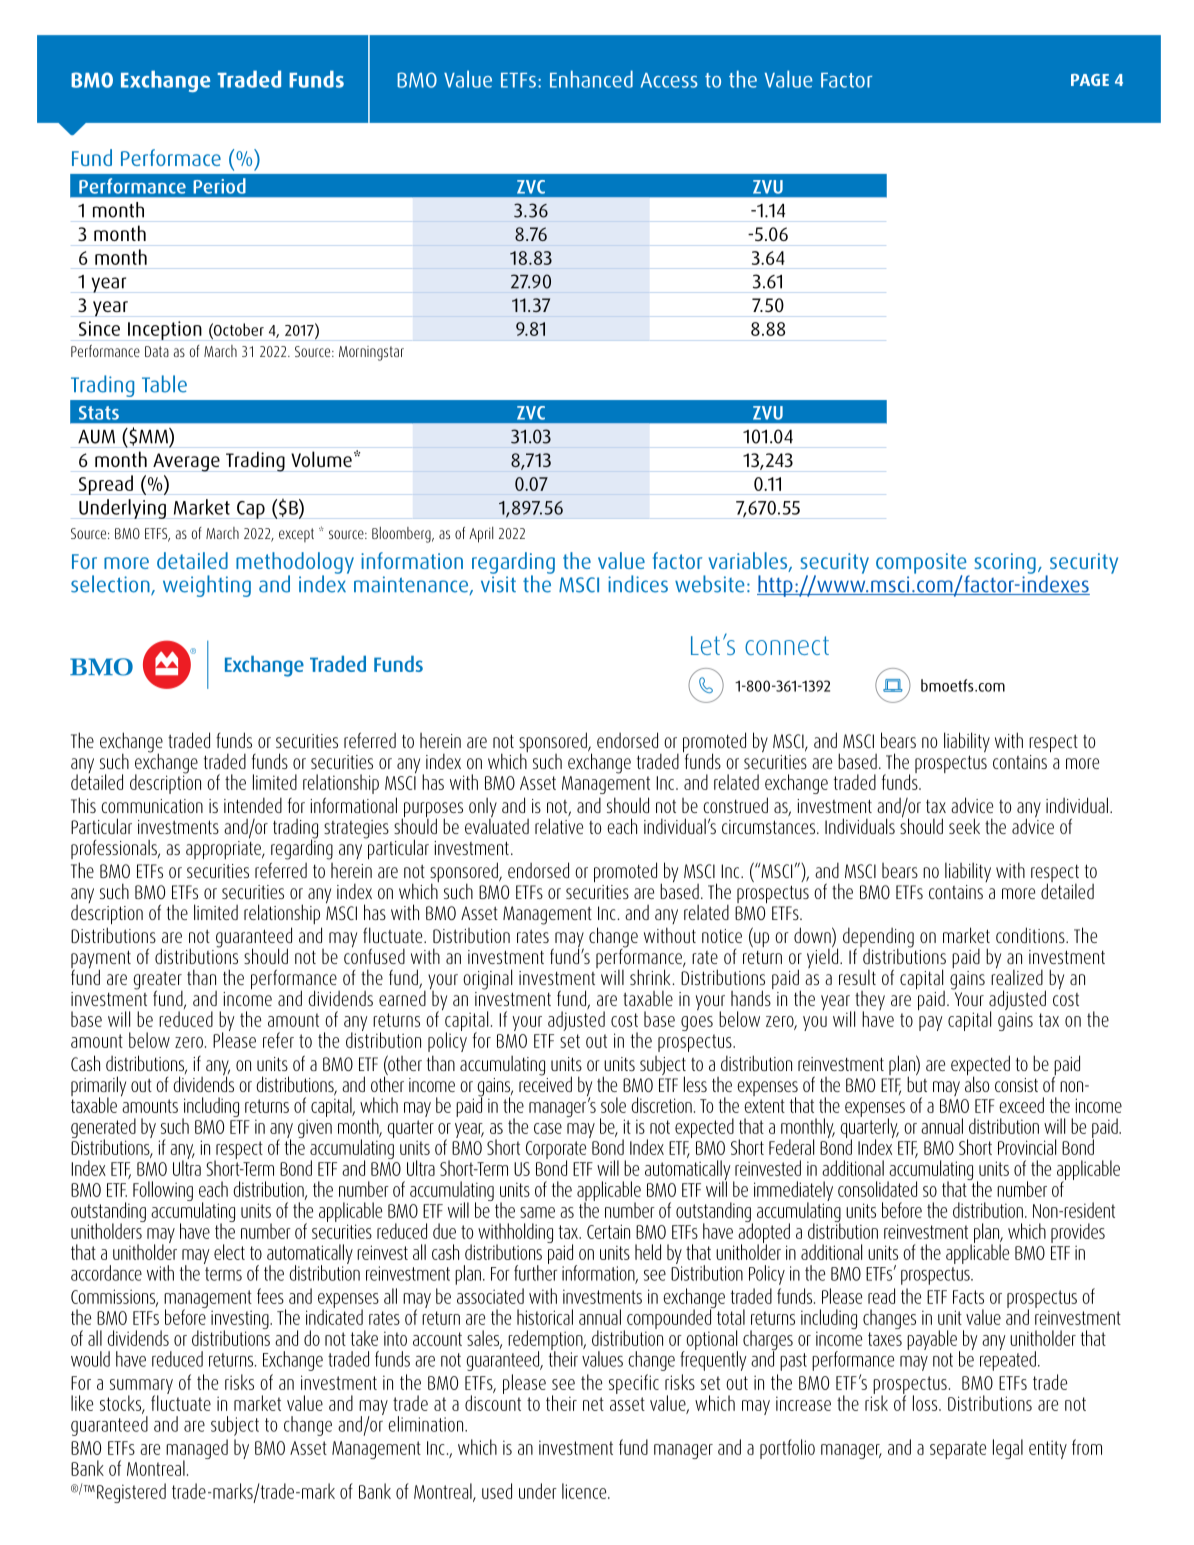  What do you see at coordinates (651, 977) in the screenshot?
I see `shrink` at bounding box center [651, 977].
